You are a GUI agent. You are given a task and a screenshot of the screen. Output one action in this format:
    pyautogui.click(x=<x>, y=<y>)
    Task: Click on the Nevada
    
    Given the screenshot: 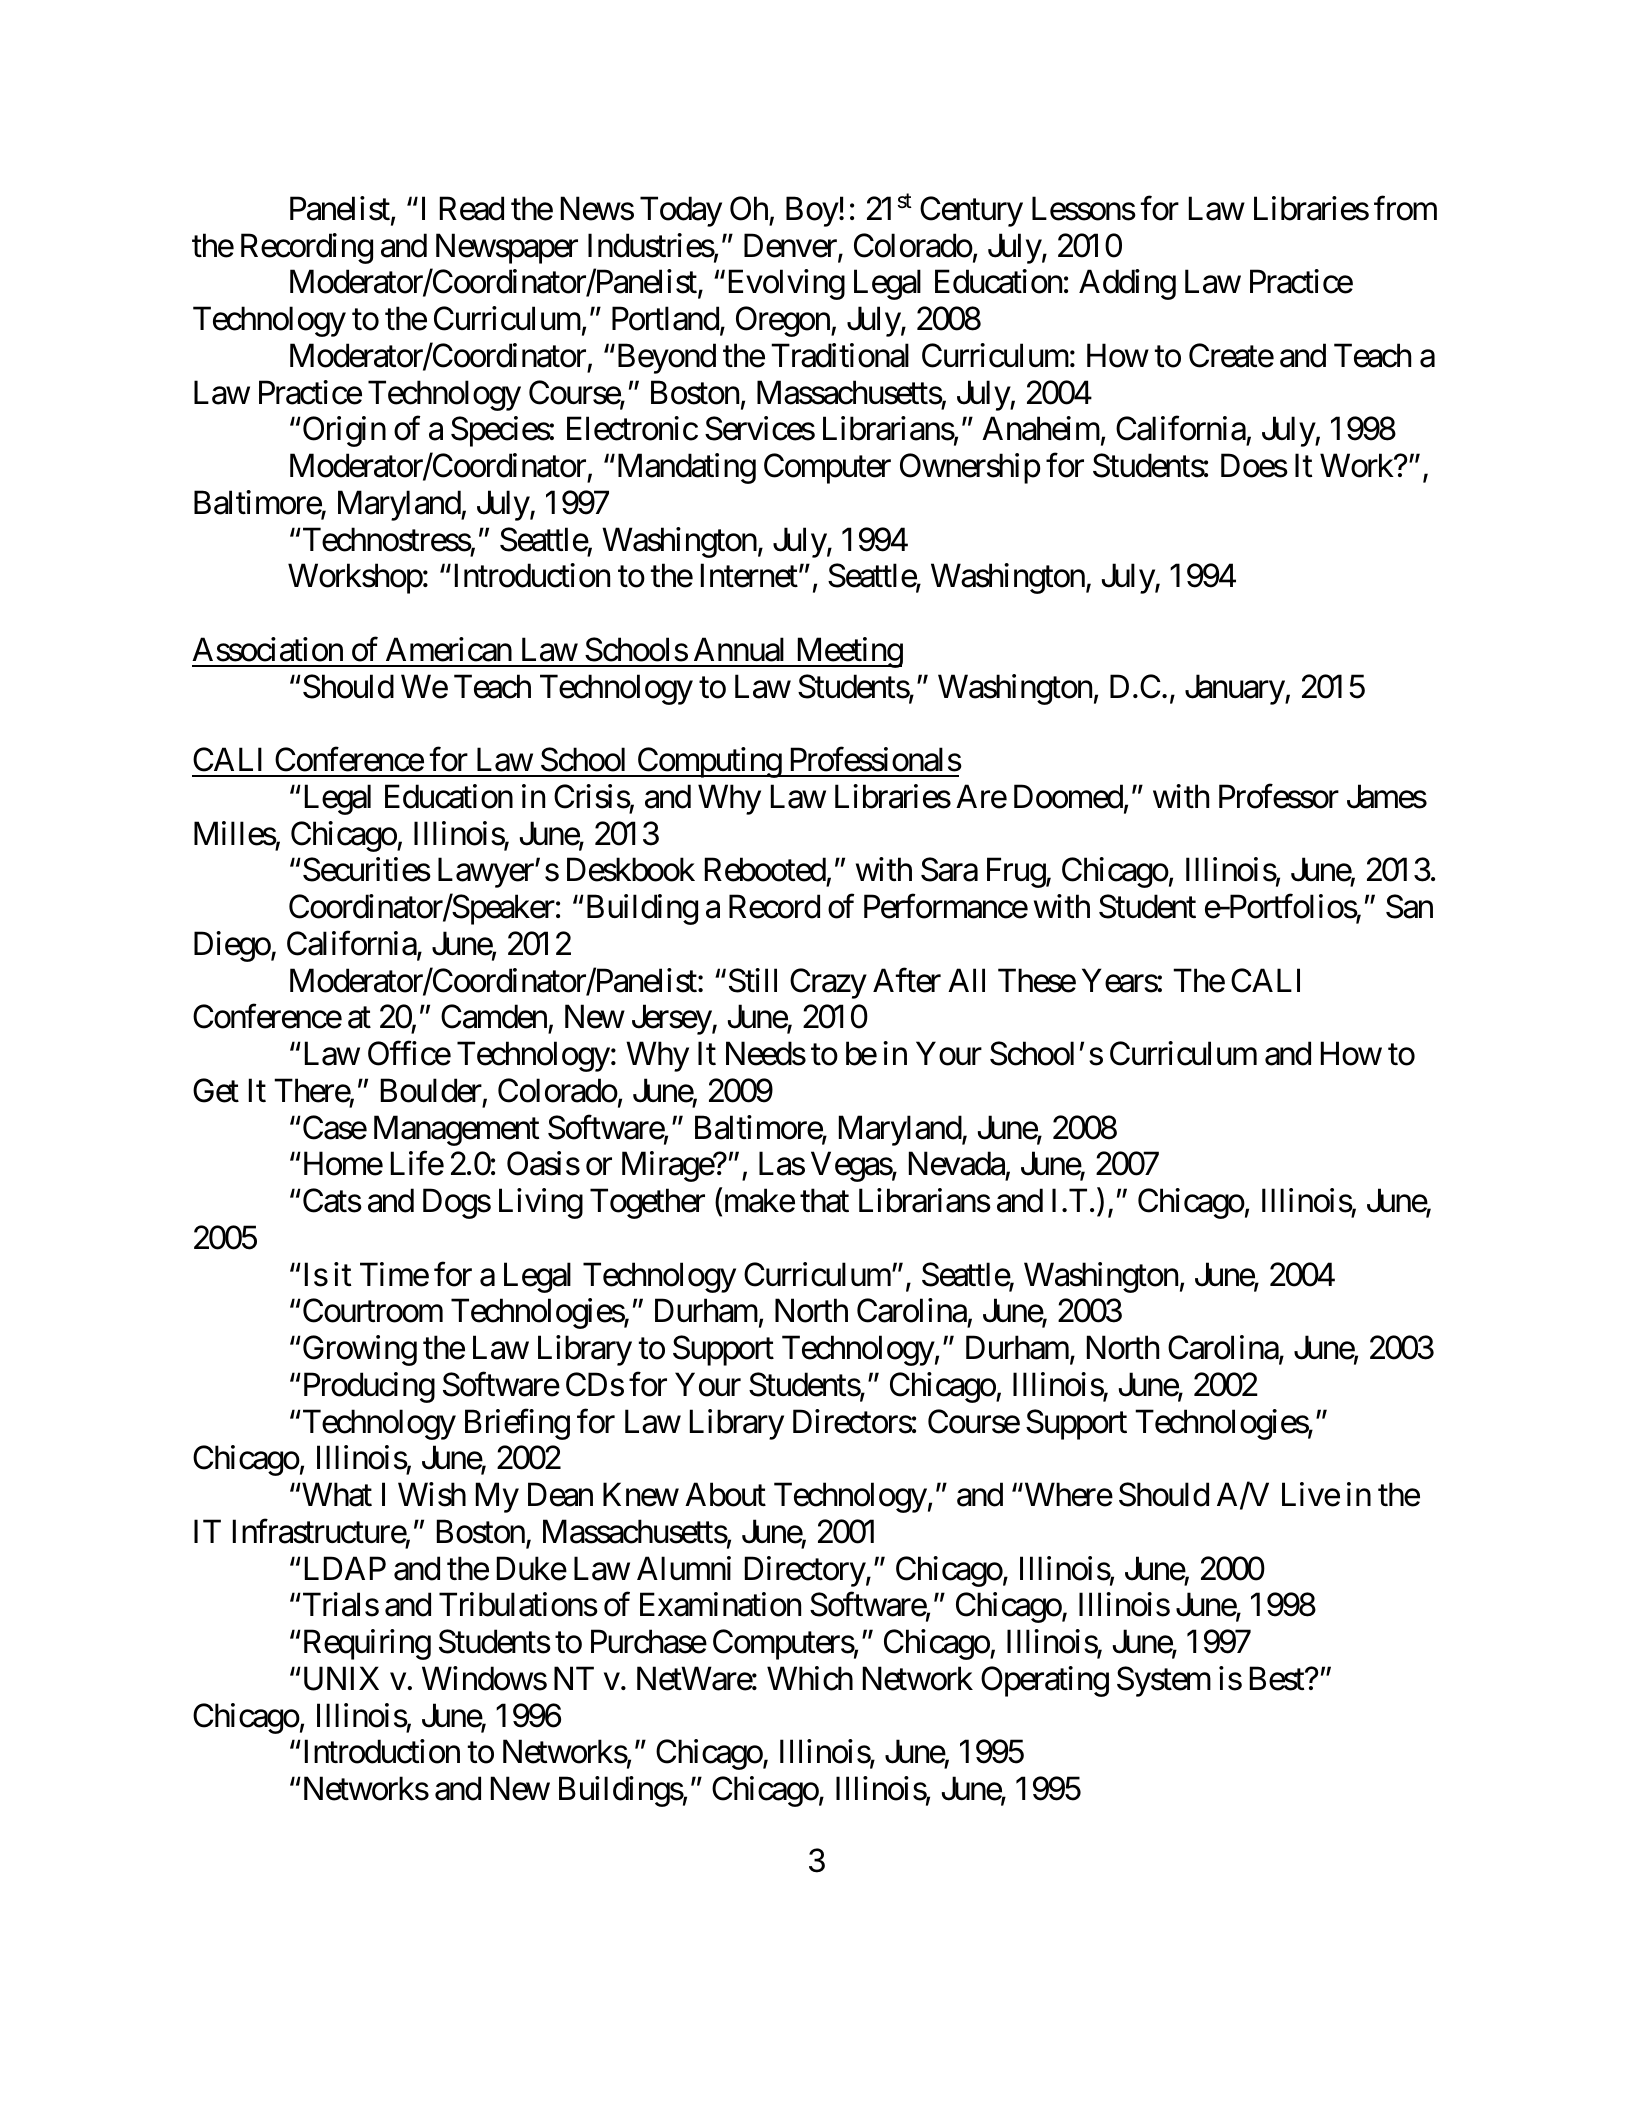 What is the action you would take?
    pyautogui.click(x=957, y=1164)
